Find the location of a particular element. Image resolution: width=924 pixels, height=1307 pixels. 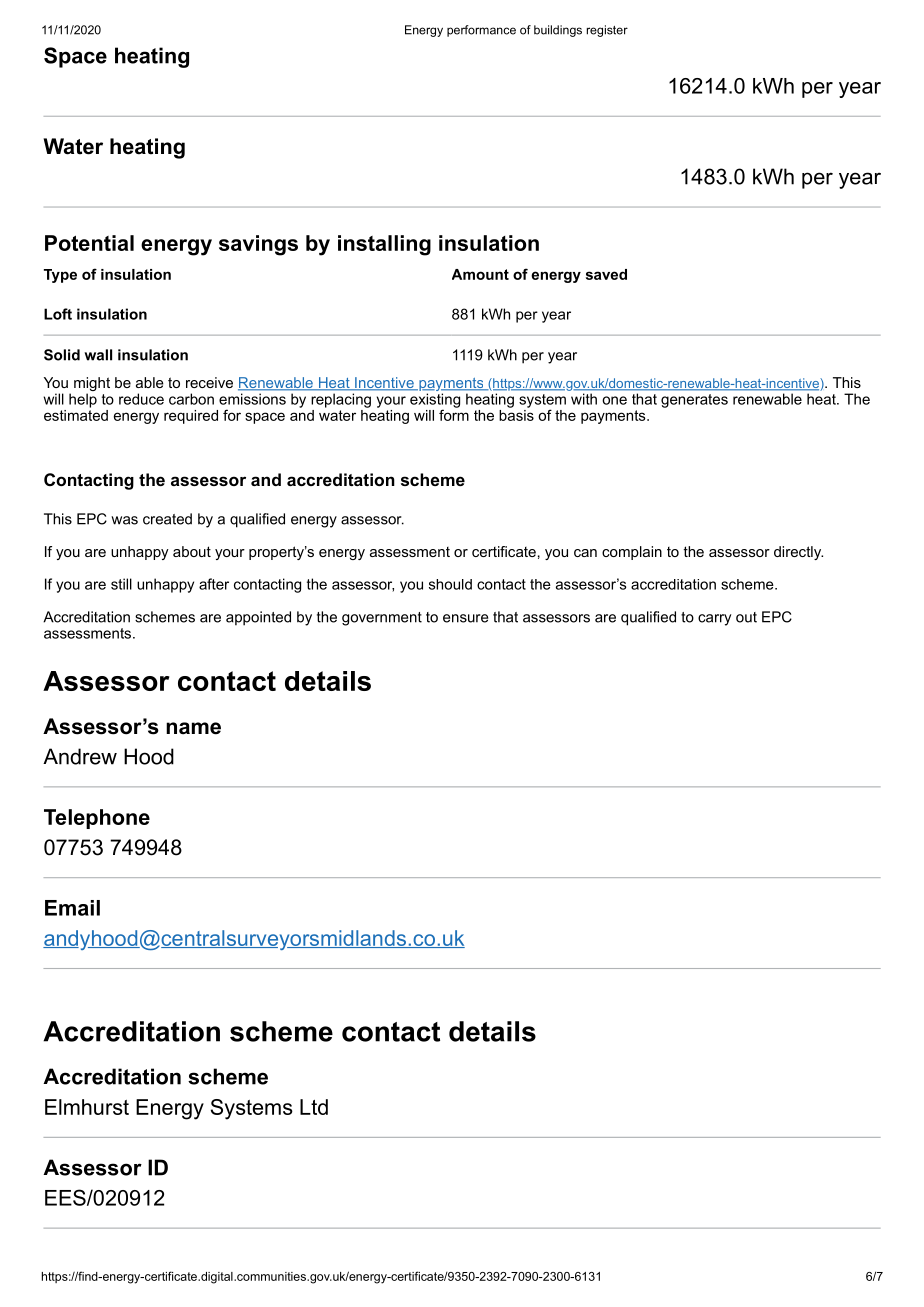

Potential is located at coordinates (89, 243).
